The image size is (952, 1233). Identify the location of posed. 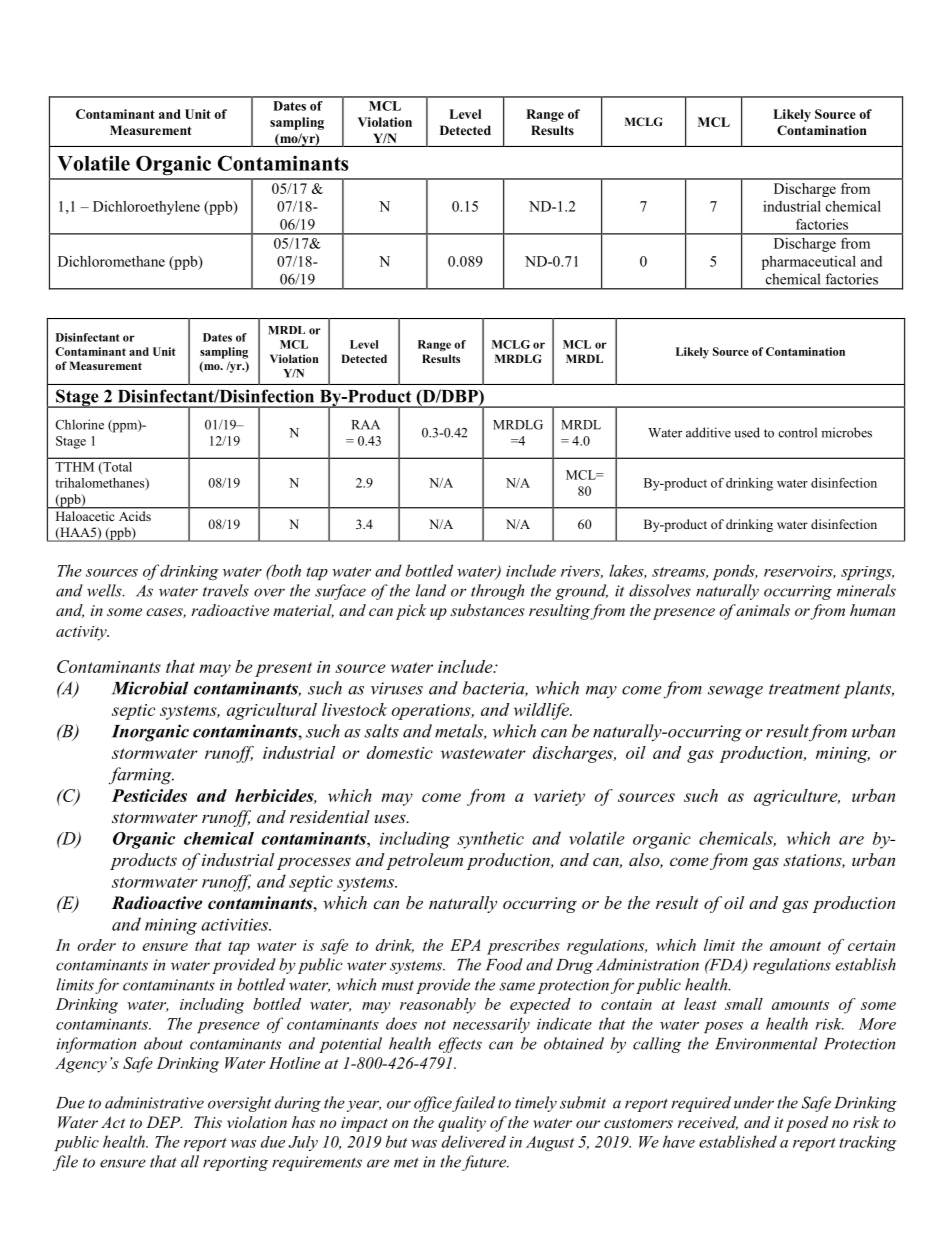
(807, 1124).
